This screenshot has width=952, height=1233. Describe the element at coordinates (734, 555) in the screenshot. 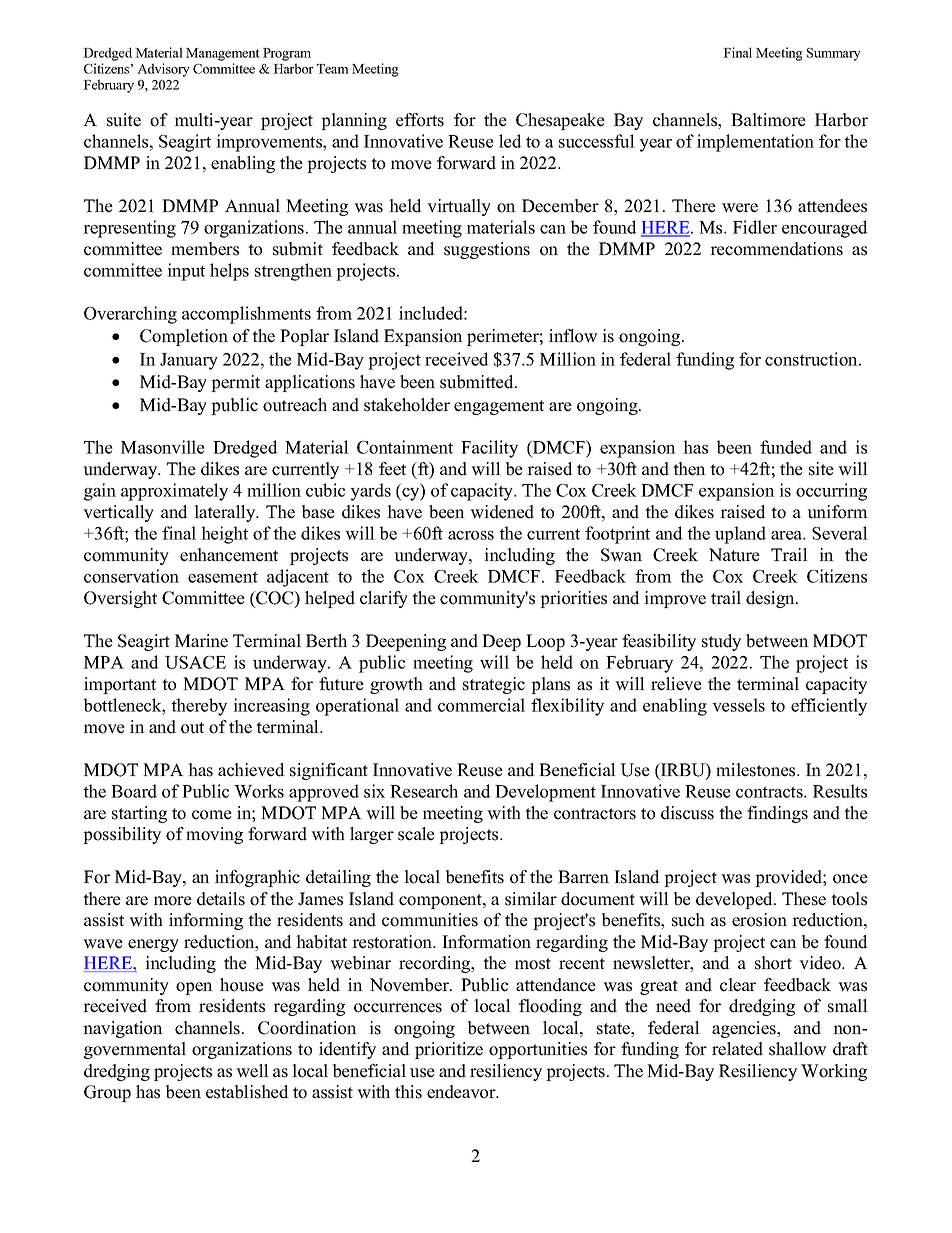

I see `Nature` at that location.
